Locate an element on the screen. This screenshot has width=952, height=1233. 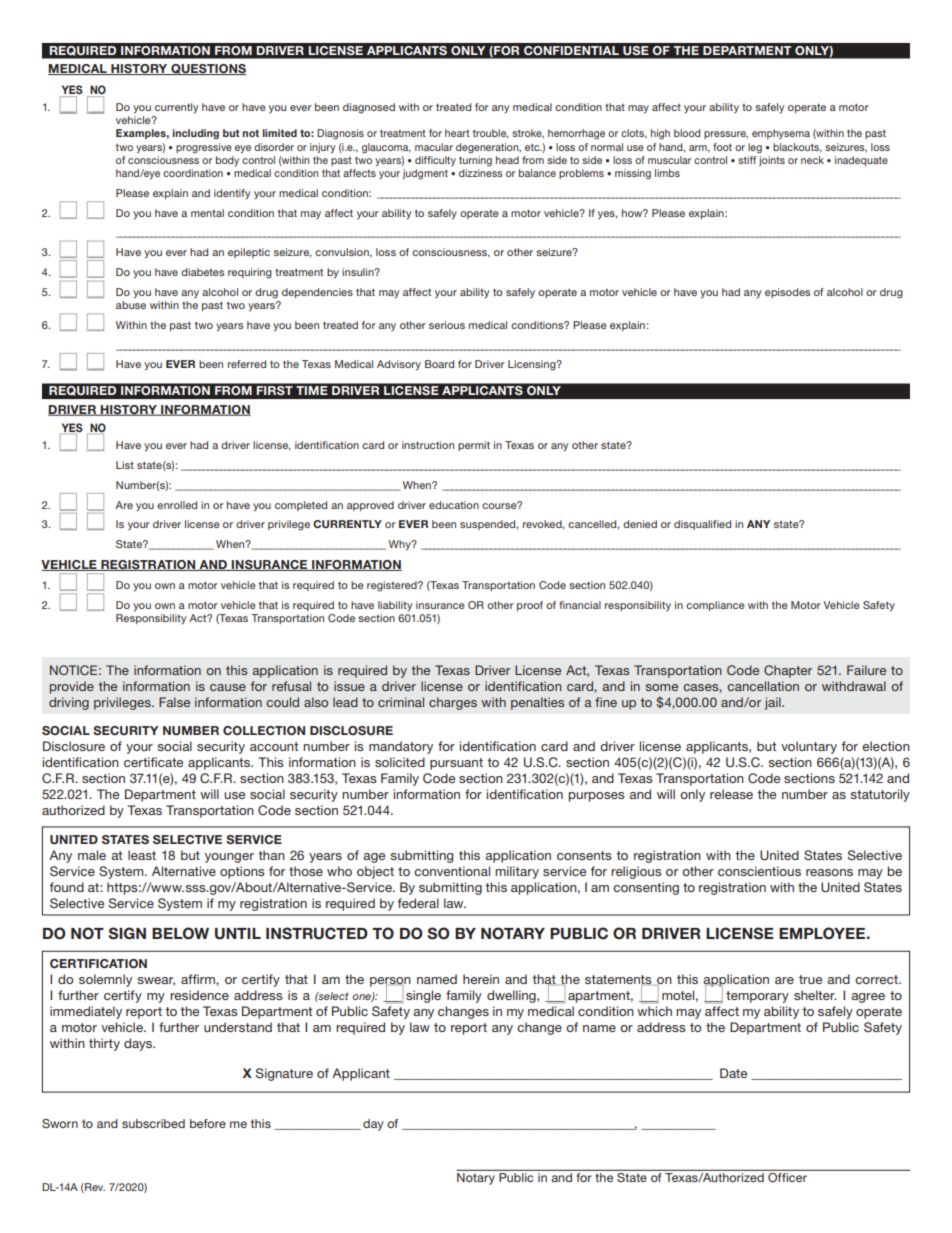
heart is located at coordinates (457, 133).
